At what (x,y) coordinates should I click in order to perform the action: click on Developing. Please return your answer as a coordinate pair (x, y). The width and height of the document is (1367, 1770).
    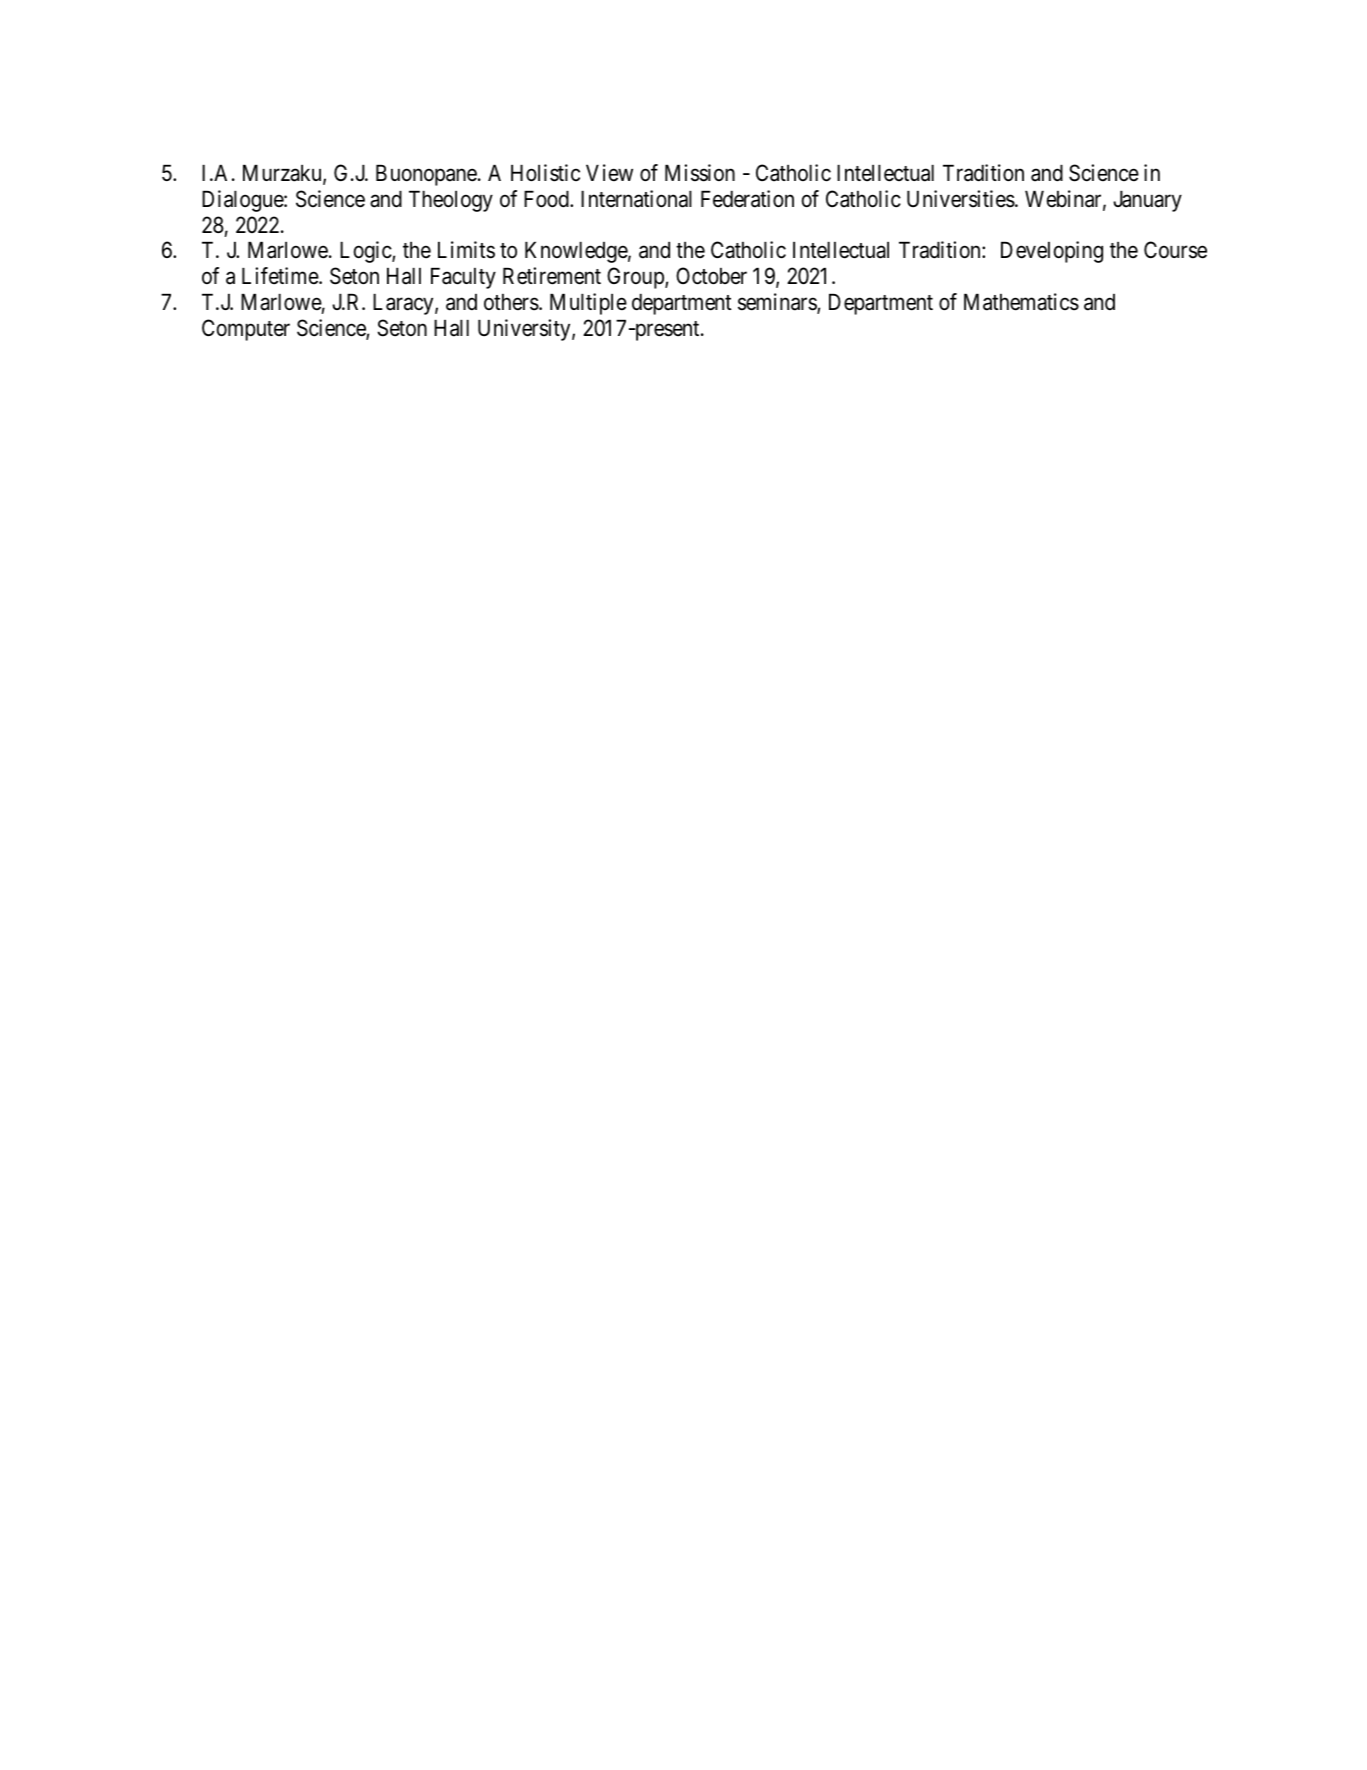
    Looking at the image, I should click on (1052, 252).
